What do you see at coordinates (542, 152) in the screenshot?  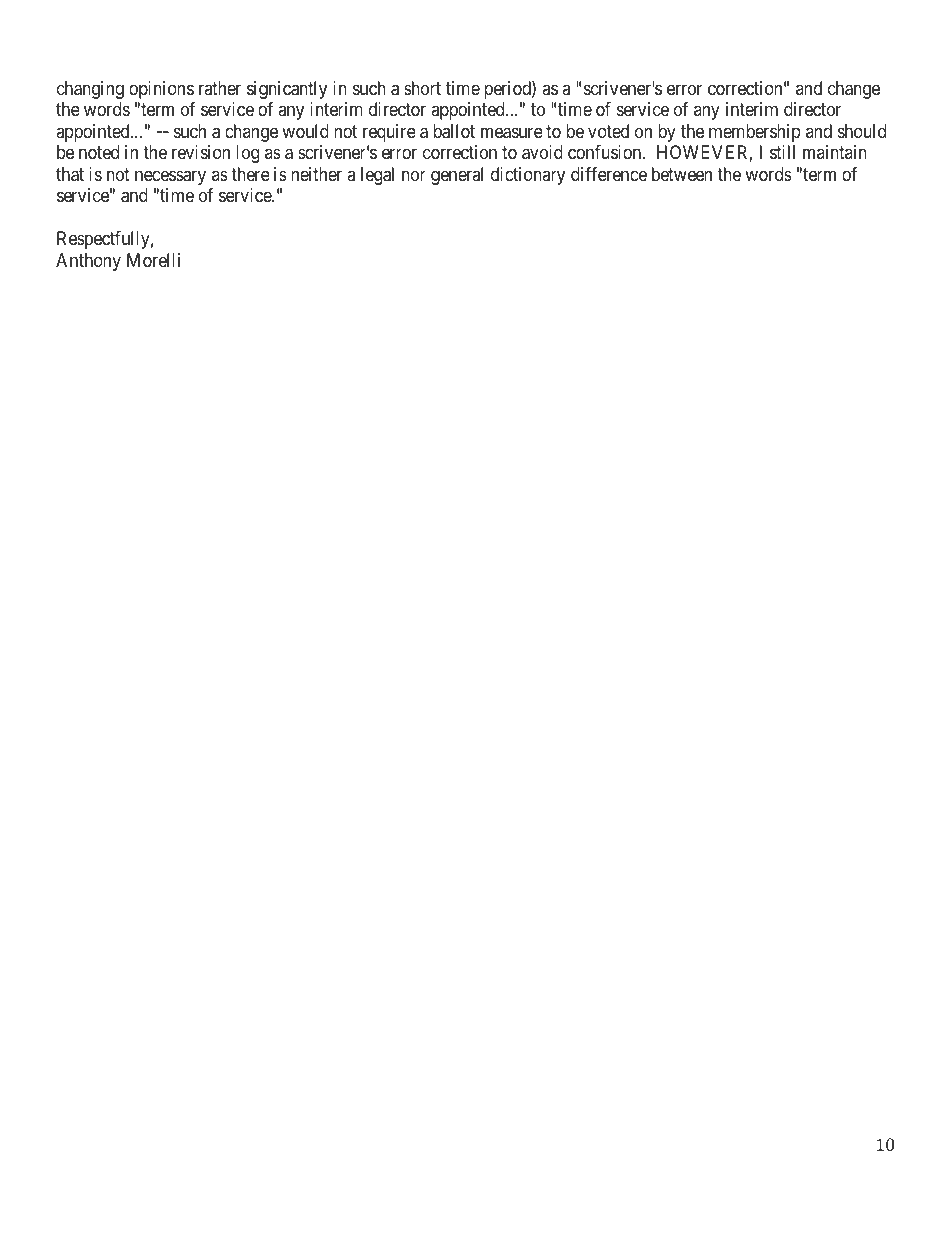 I see `avoid` at bounding box center [542, 152].
